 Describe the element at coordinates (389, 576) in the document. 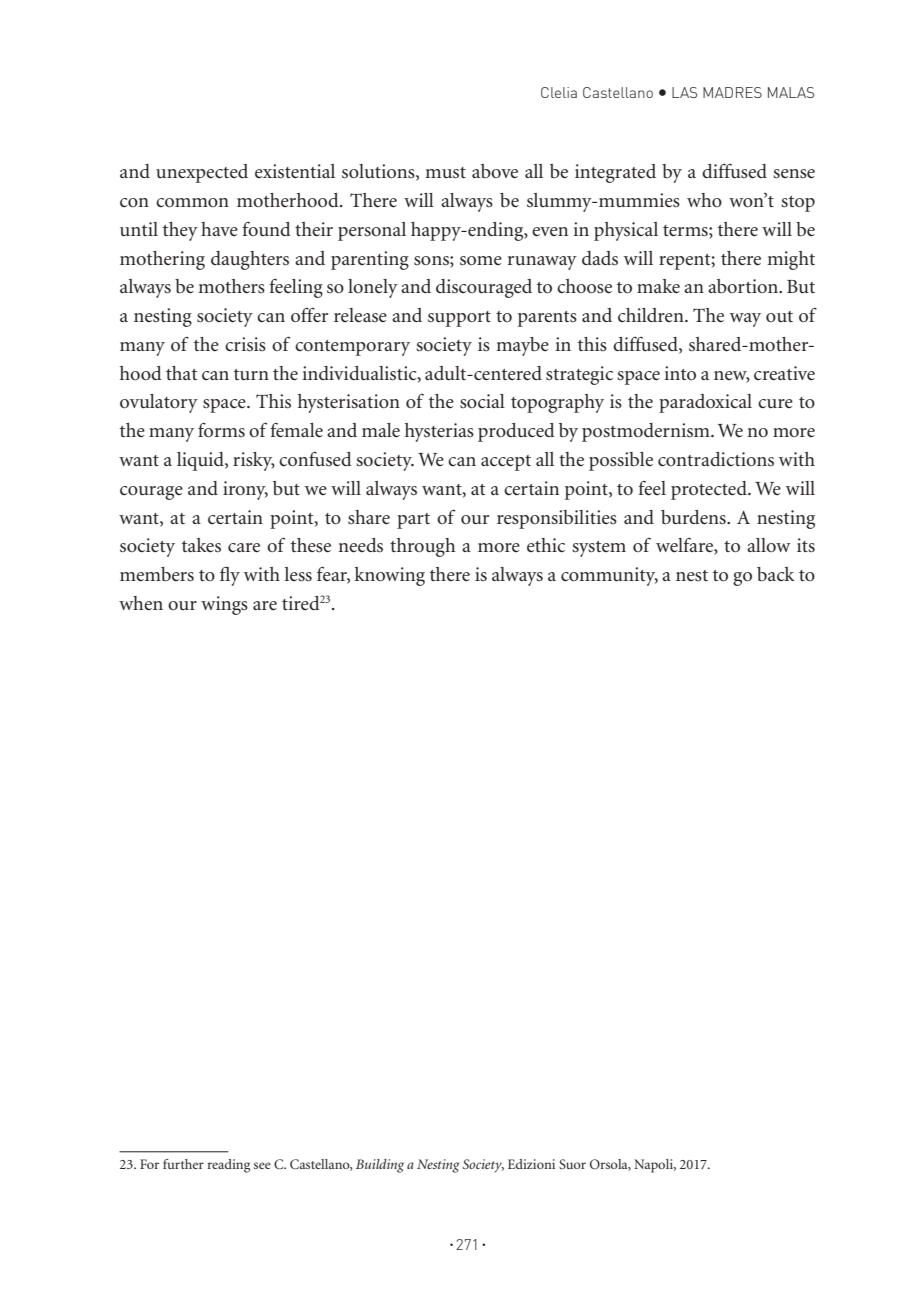

I see `knowing` at that location.
